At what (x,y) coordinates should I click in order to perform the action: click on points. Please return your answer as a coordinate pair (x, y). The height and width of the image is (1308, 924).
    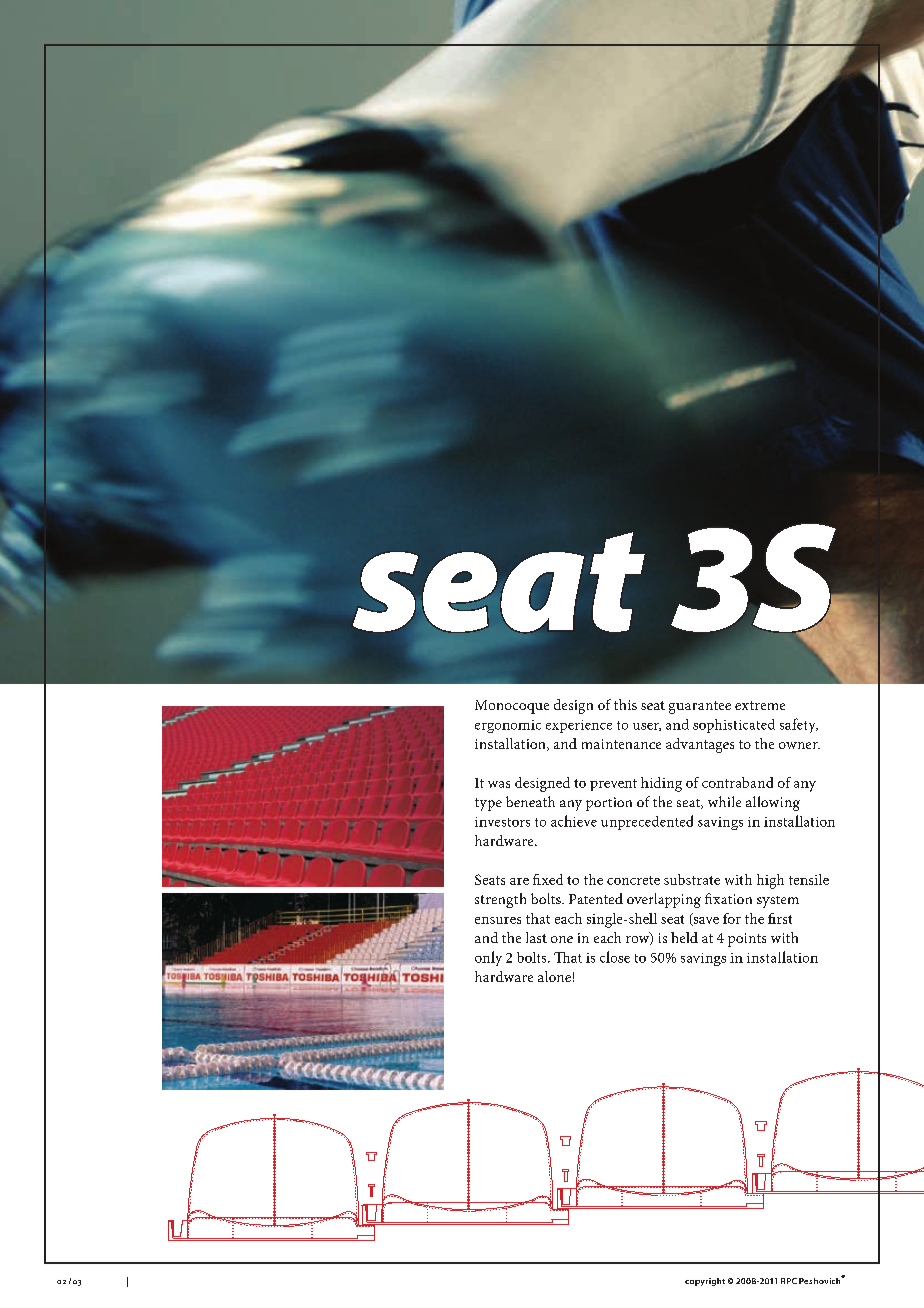
    Looking at the image, I should click on (747, 940).
